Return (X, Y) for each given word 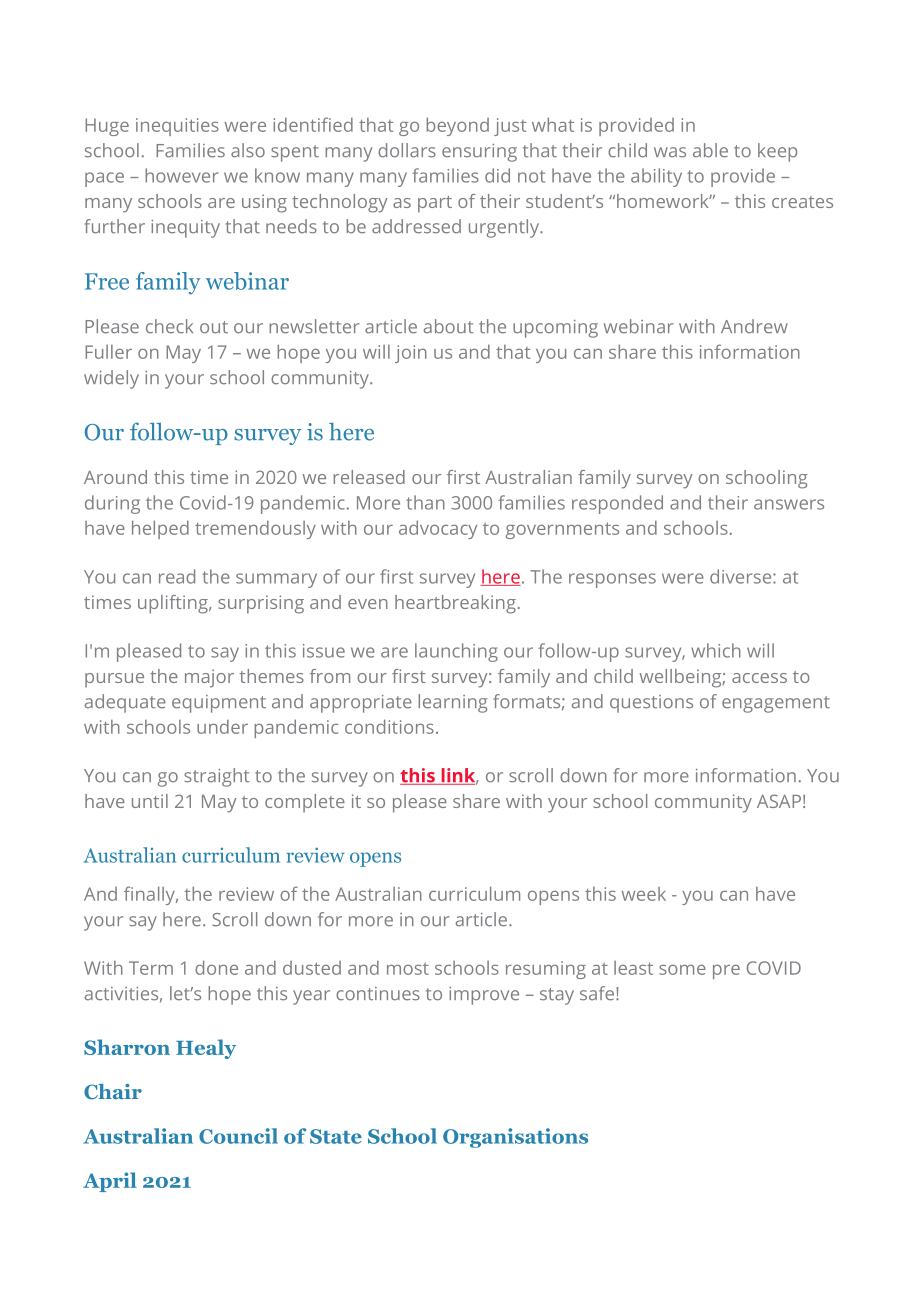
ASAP (779, 801)
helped (160, 529)
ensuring (479, 153)
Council (238, 1136)
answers (789, 504)
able (710, 150)
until (150, 801)
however (181, 175)
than (425, 502)
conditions (389, 726)
